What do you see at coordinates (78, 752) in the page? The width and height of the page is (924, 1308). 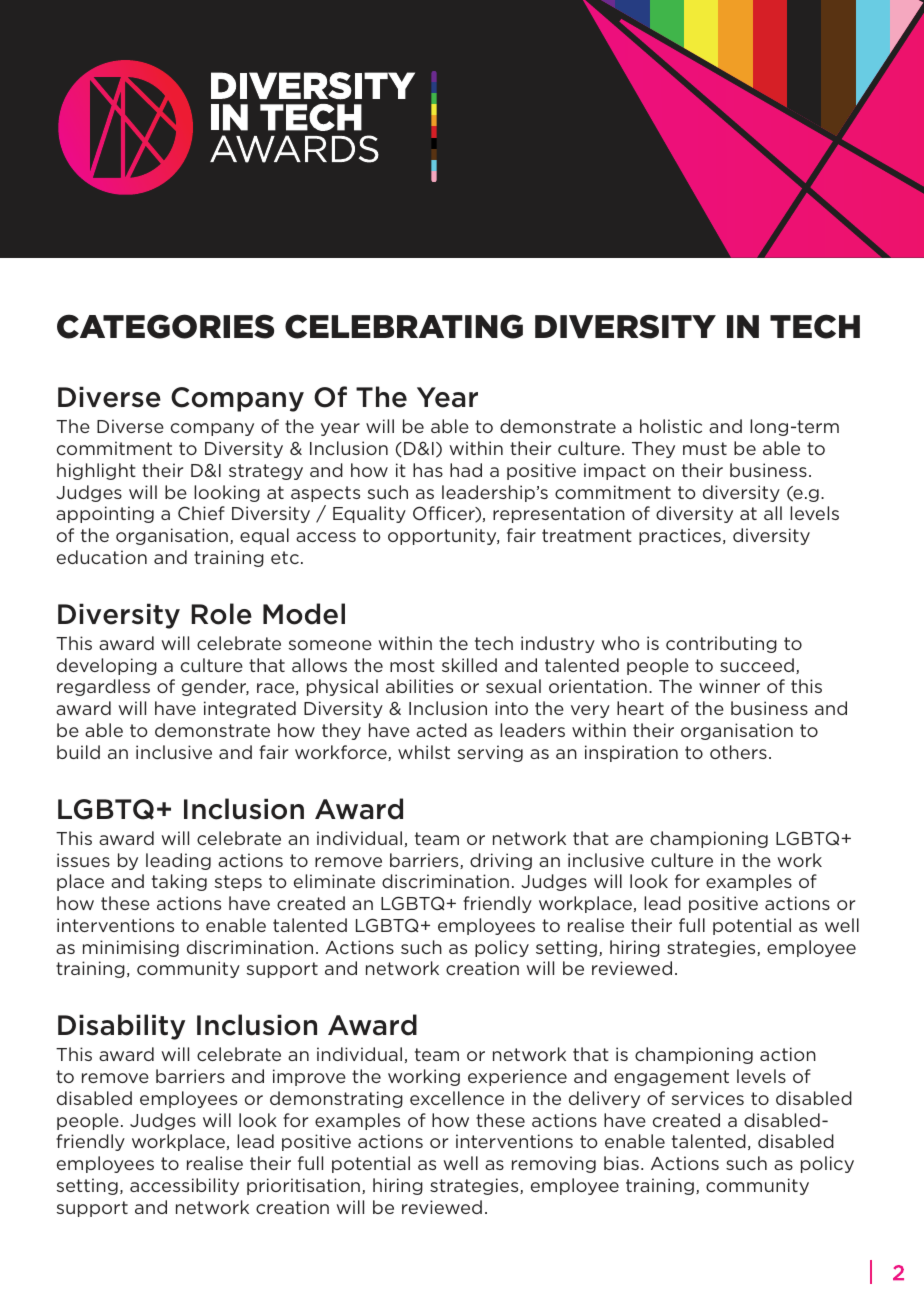 I see `build` at bounding box center [78, 752].
